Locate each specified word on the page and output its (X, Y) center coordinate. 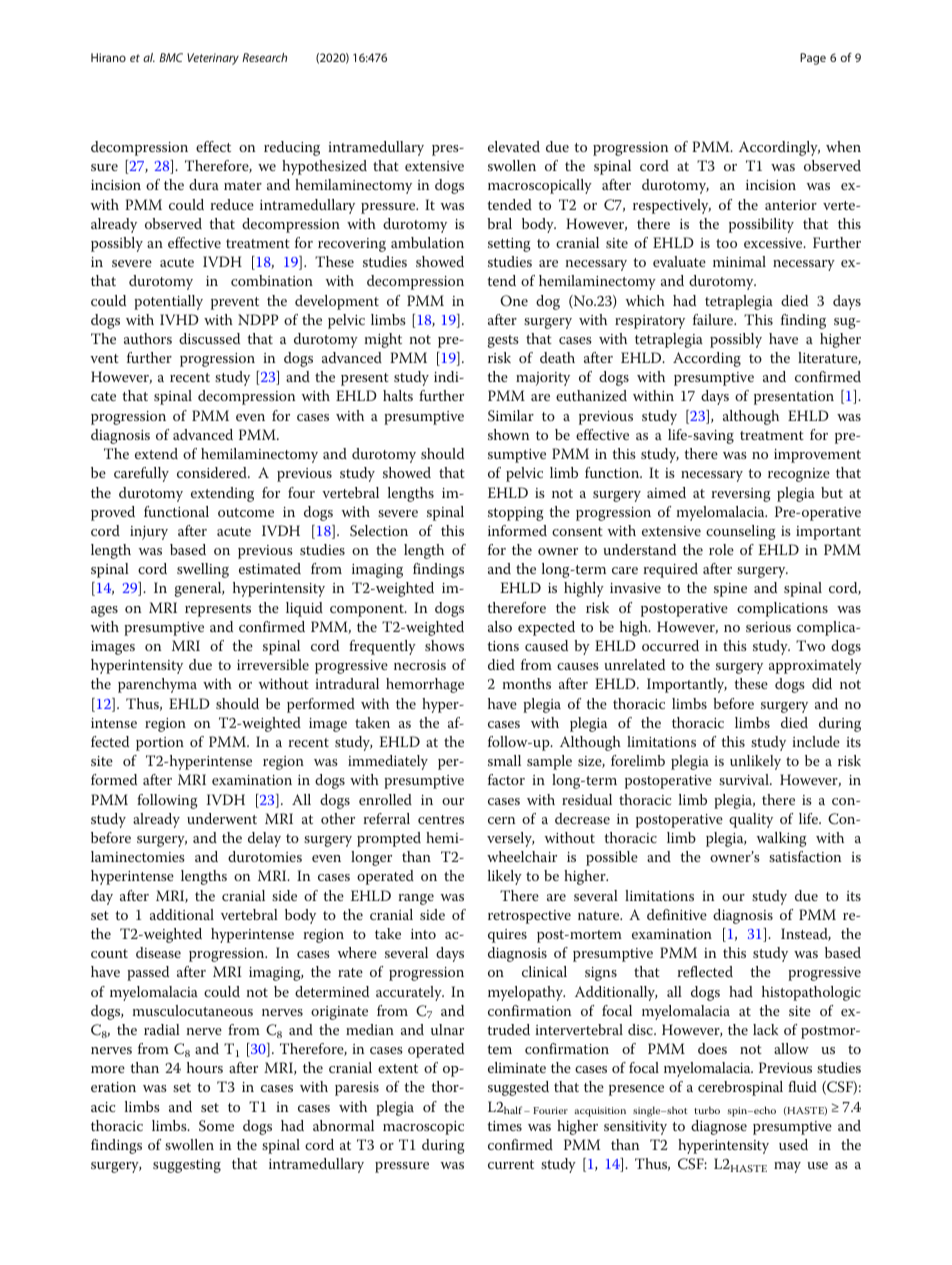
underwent (222, 818)
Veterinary (213, 59)
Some (216, 1126)
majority (543, 379)
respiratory (650, 322)
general (199, 589)
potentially (168, 302)
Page (813, 59)
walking (782, 839)
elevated (514, 146)
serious (768, 627)
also (500, 626)
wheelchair (522, 856)
